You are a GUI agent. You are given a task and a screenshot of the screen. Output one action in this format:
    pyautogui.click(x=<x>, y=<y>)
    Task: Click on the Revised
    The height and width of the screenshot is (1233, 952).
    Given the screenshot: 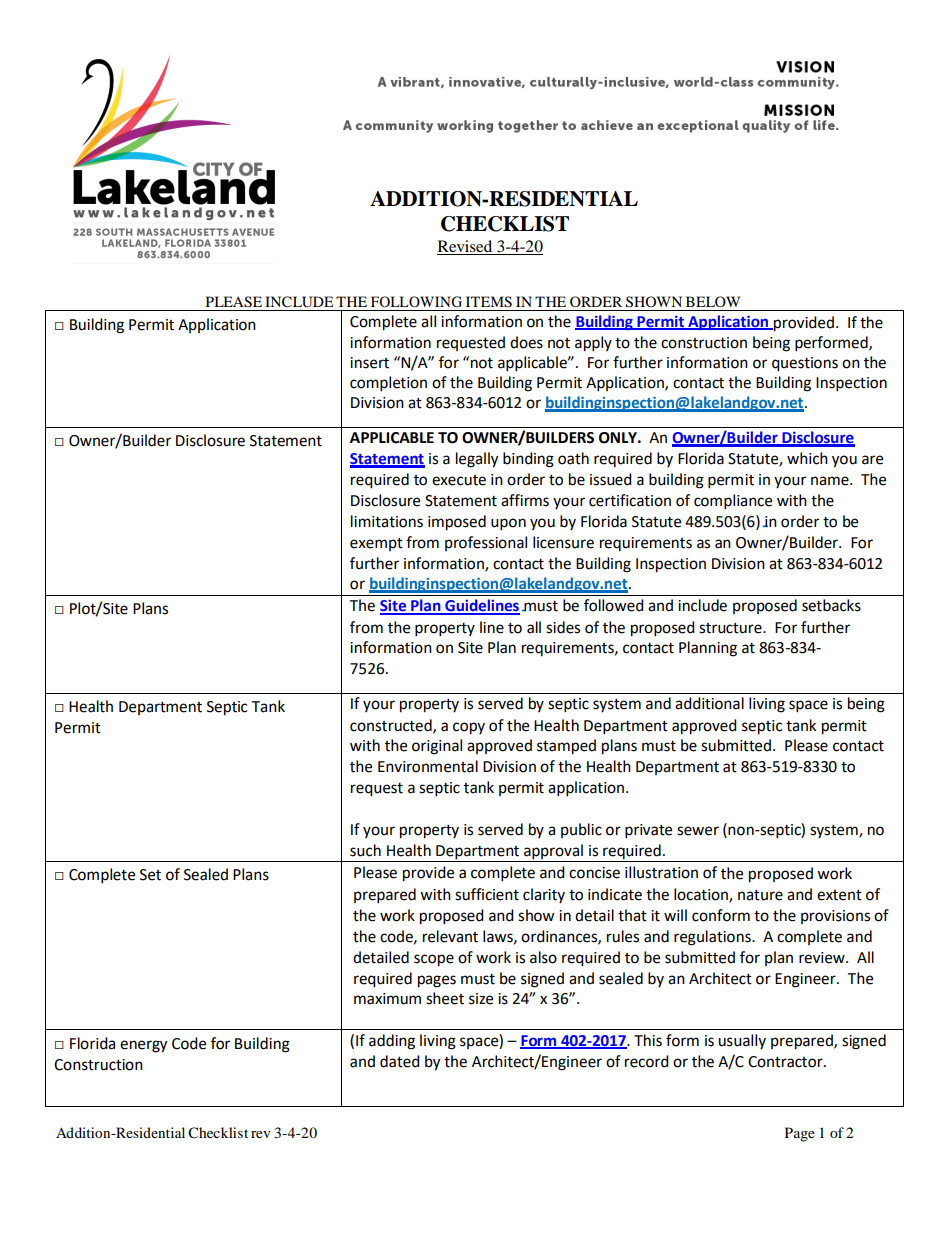 What is the action you would take?
    pyautogui.click(x=466, y=247)
